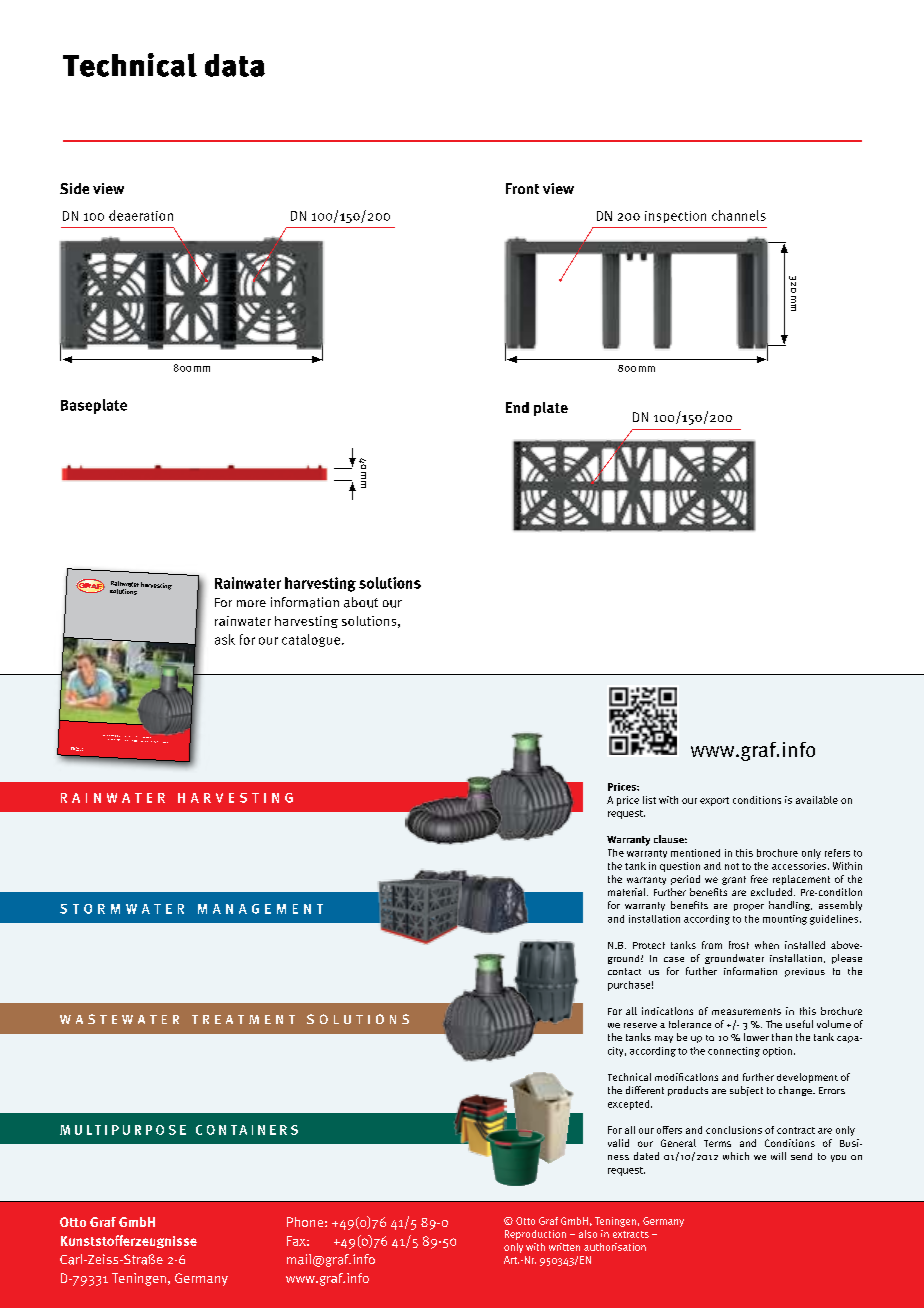  I want to click on about, so click(361, 602).
